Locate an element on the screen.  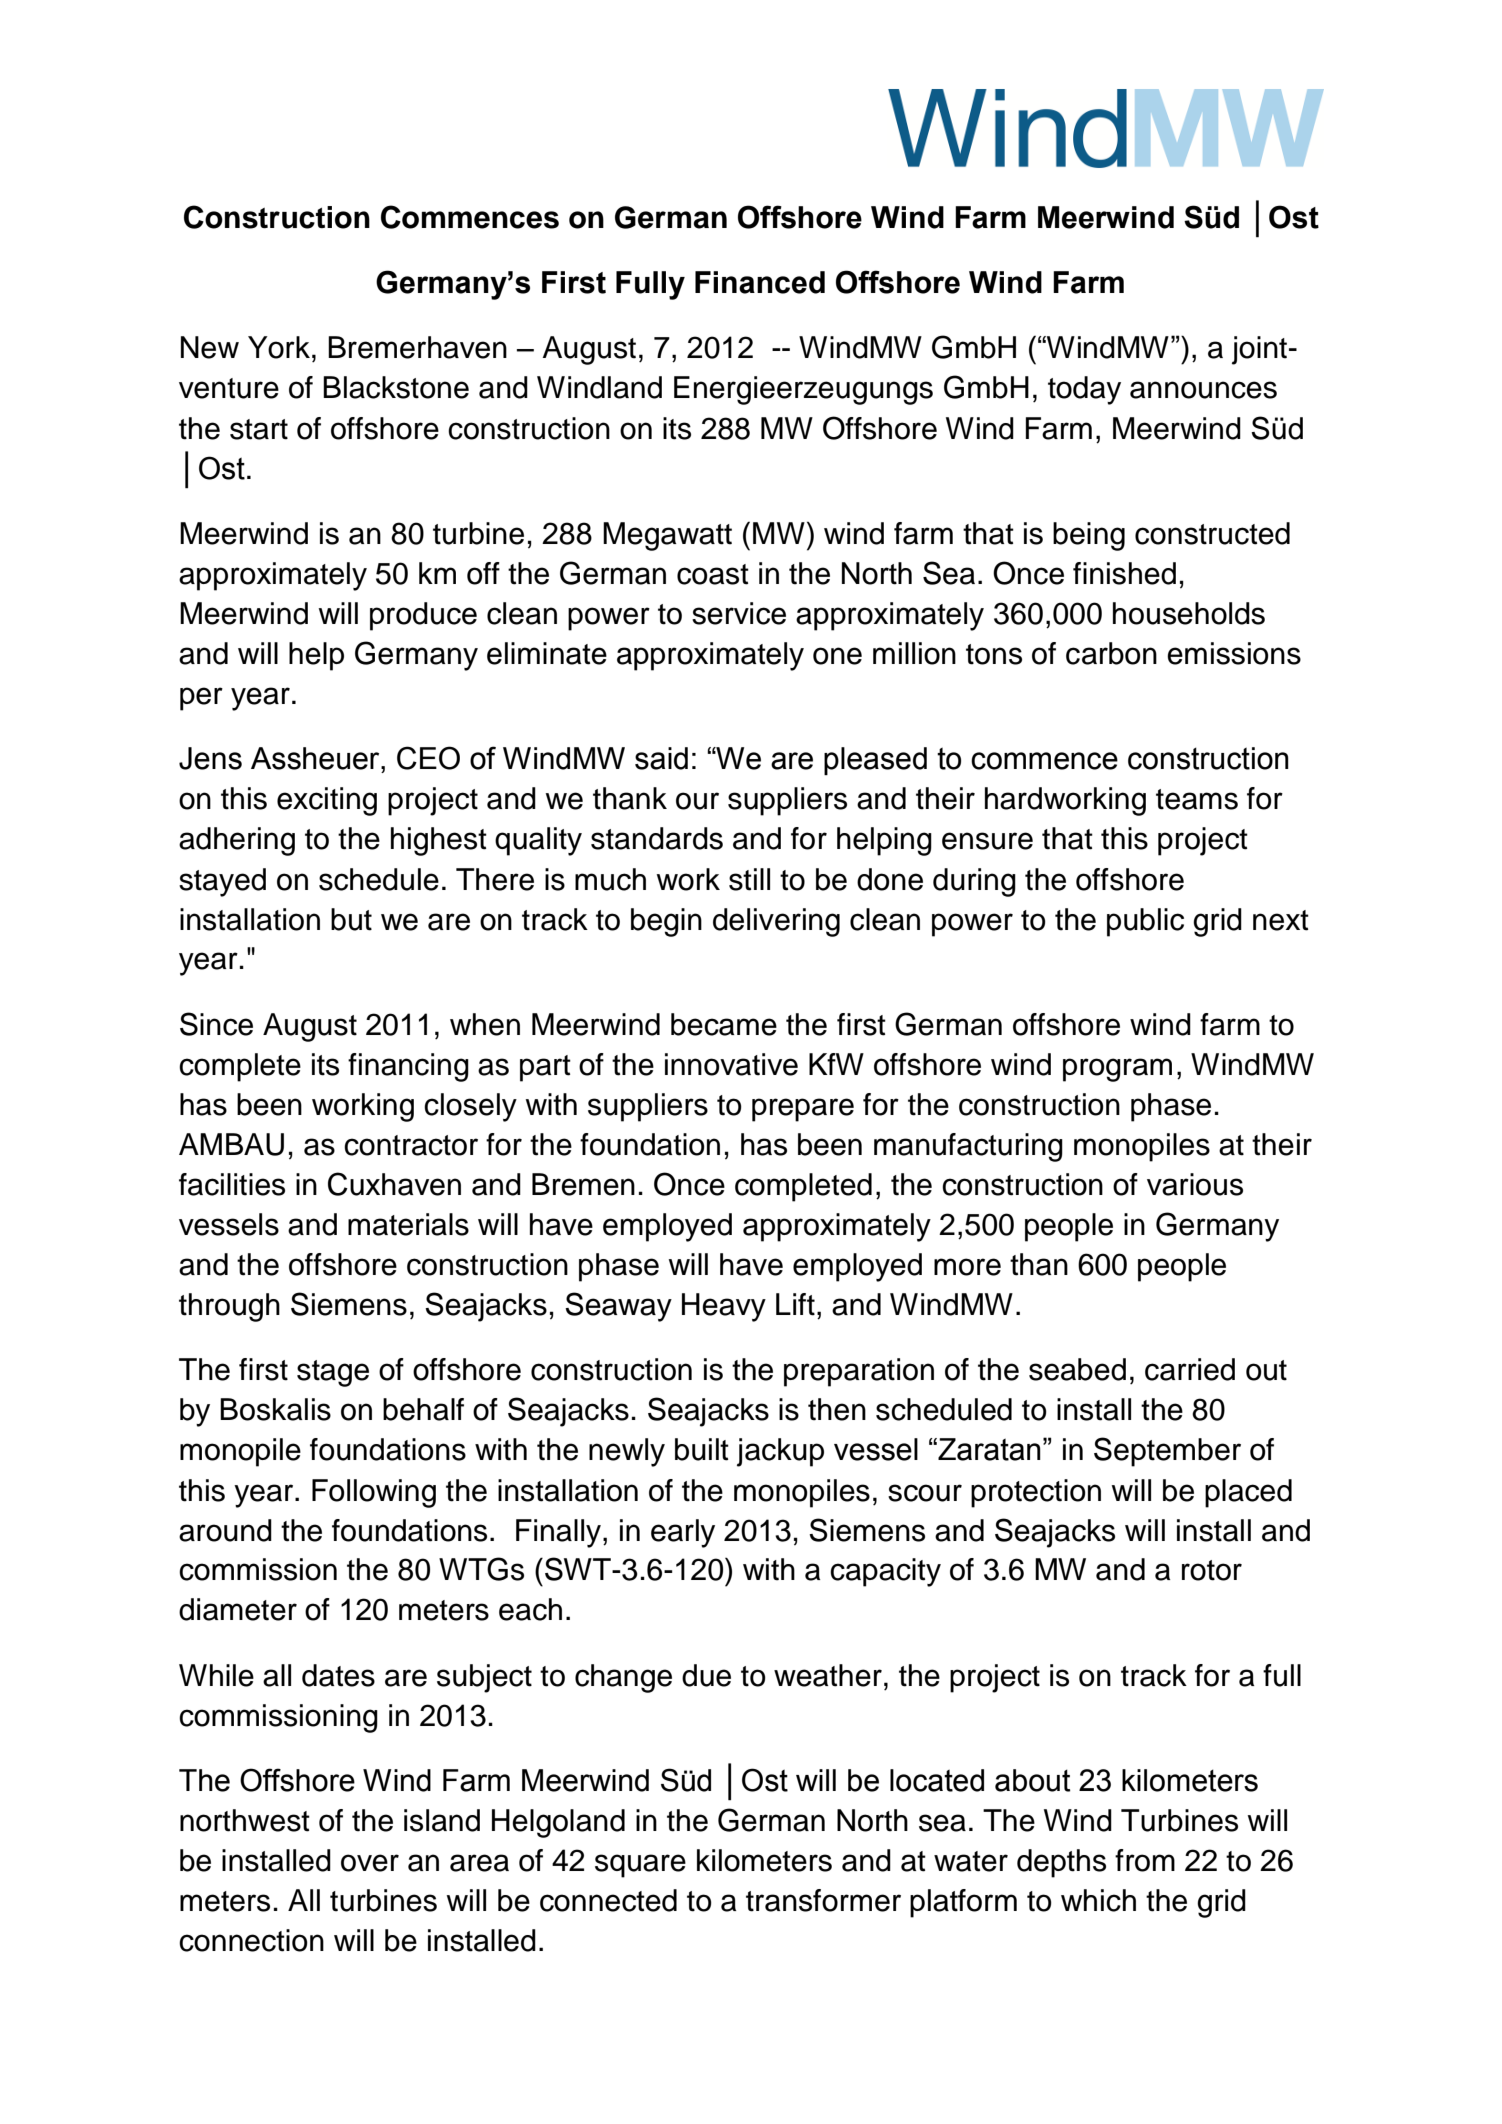
announces is located at coordinates (1203, 390).
